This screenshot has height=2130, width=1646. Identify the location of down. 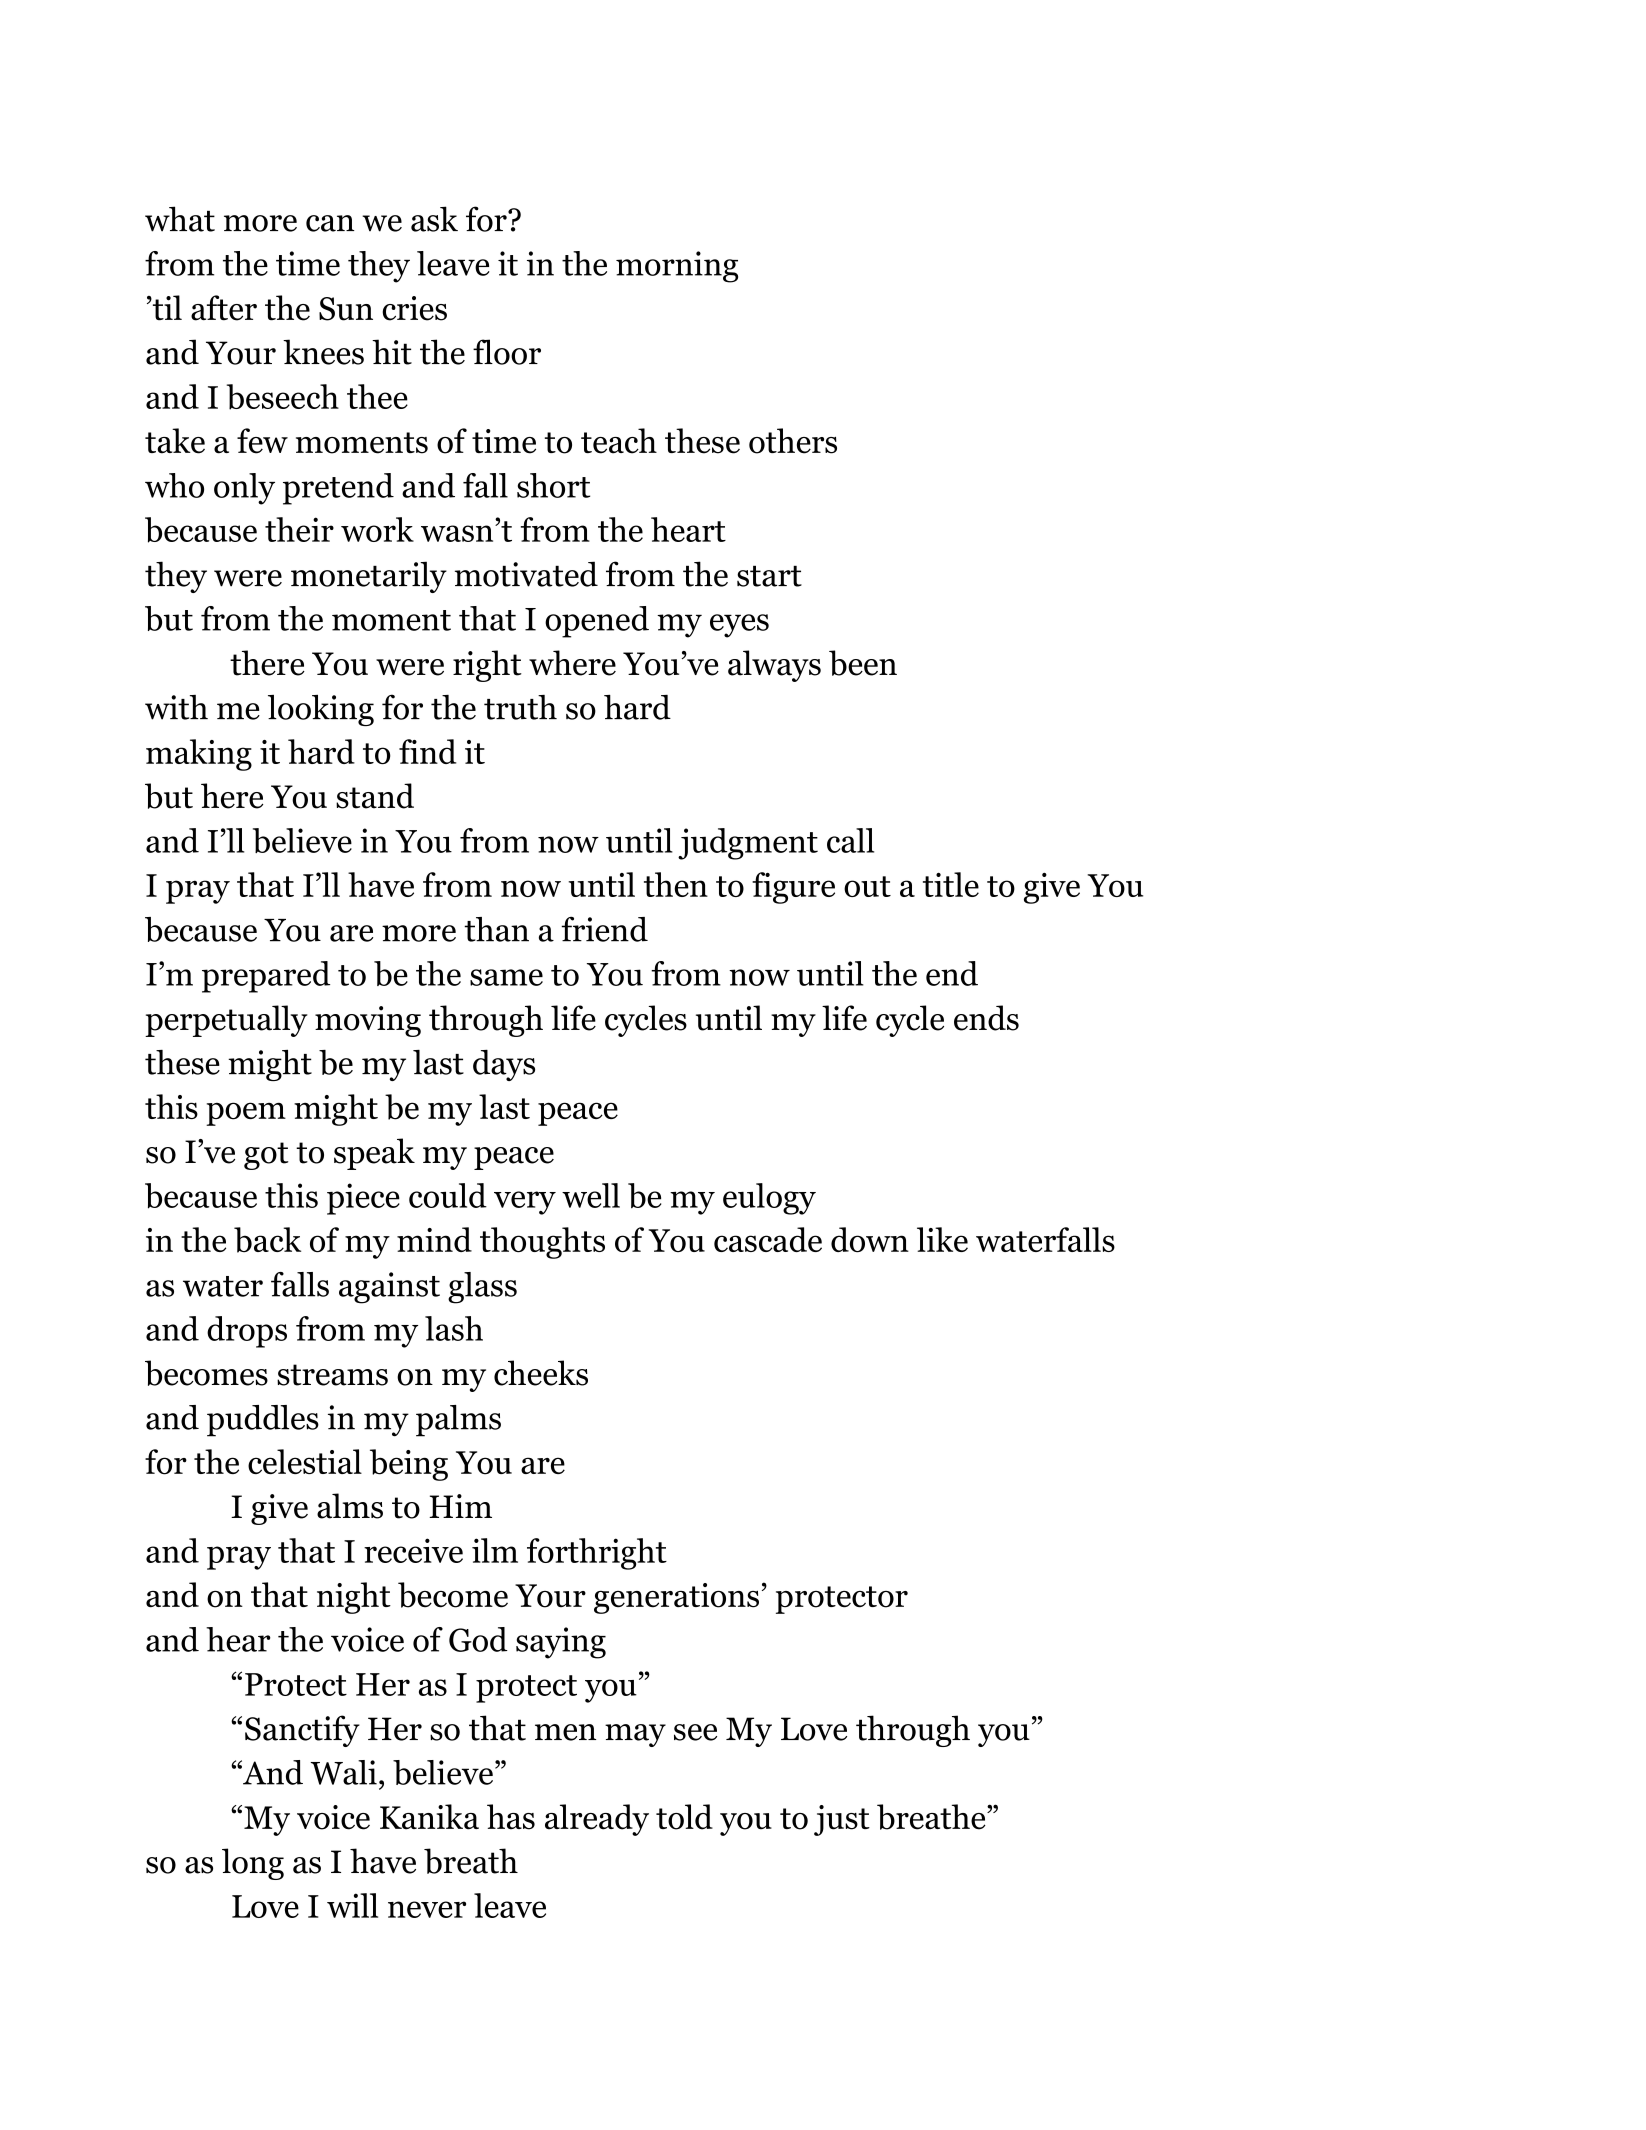
(870, 1239).
